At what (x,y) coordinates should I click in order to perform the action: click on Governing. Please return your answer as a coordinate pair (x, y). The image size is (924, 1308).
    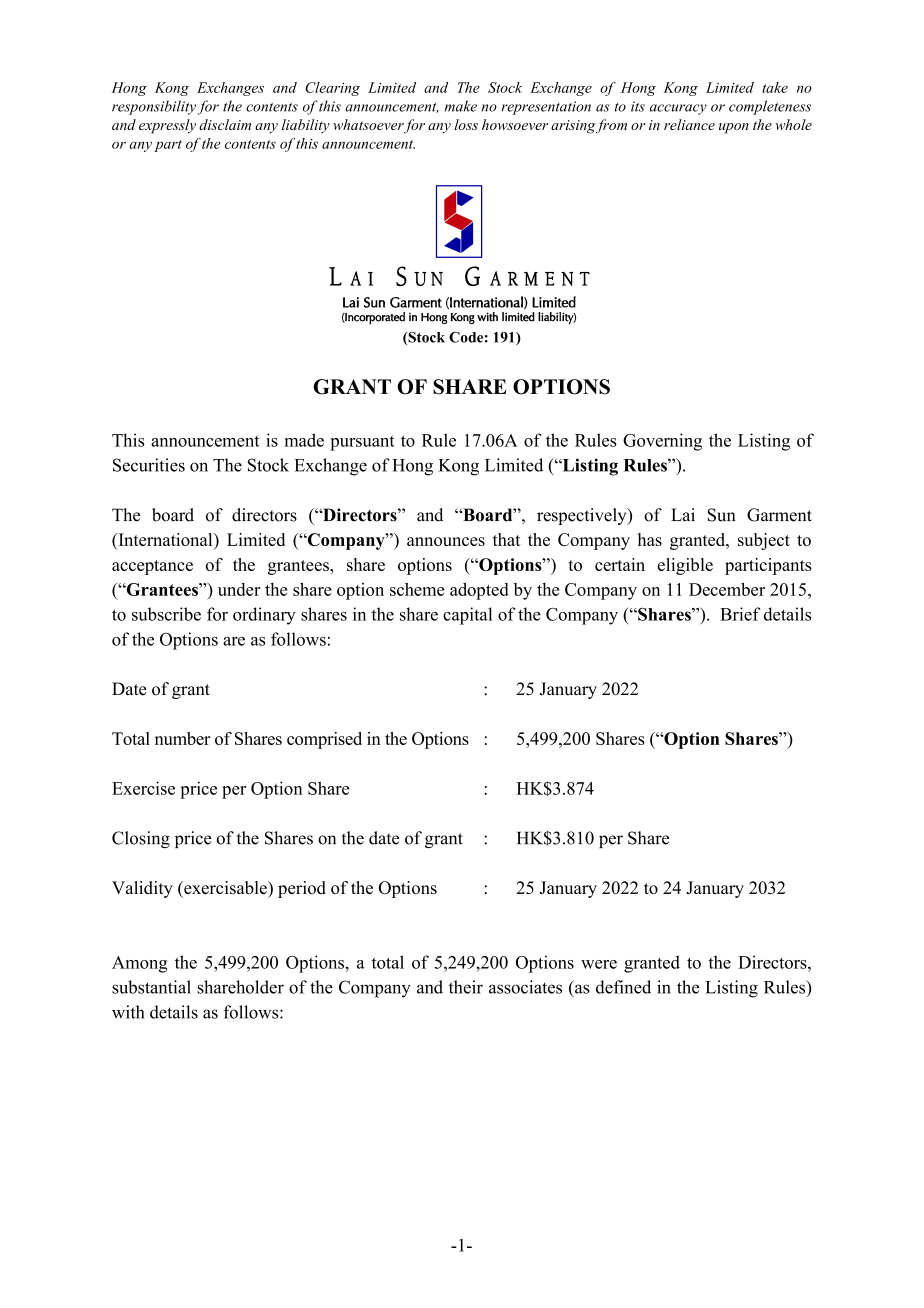
    Looking at the image, I should click on (662, 442).
